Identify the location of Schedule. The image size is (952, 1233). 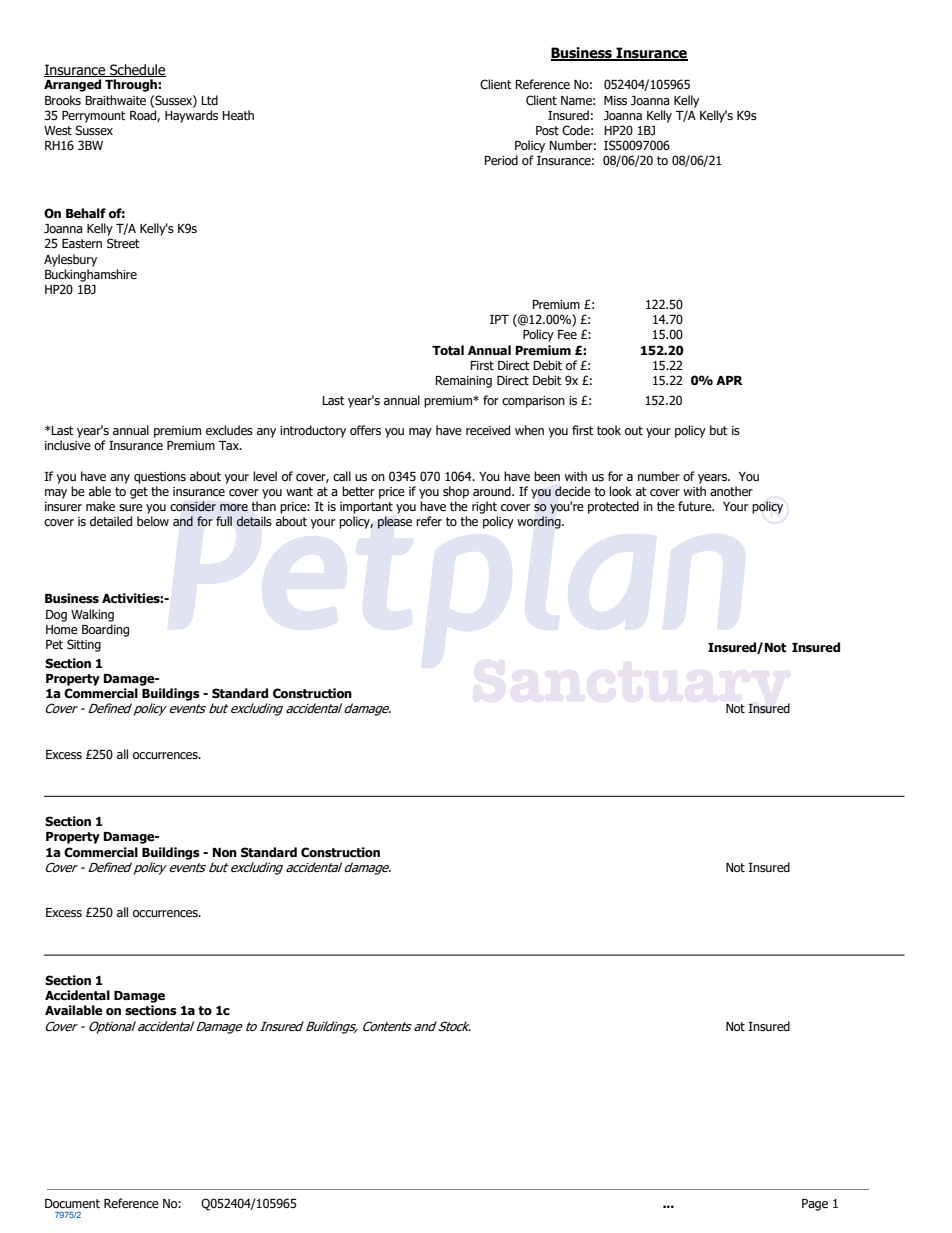
(137, 70).
